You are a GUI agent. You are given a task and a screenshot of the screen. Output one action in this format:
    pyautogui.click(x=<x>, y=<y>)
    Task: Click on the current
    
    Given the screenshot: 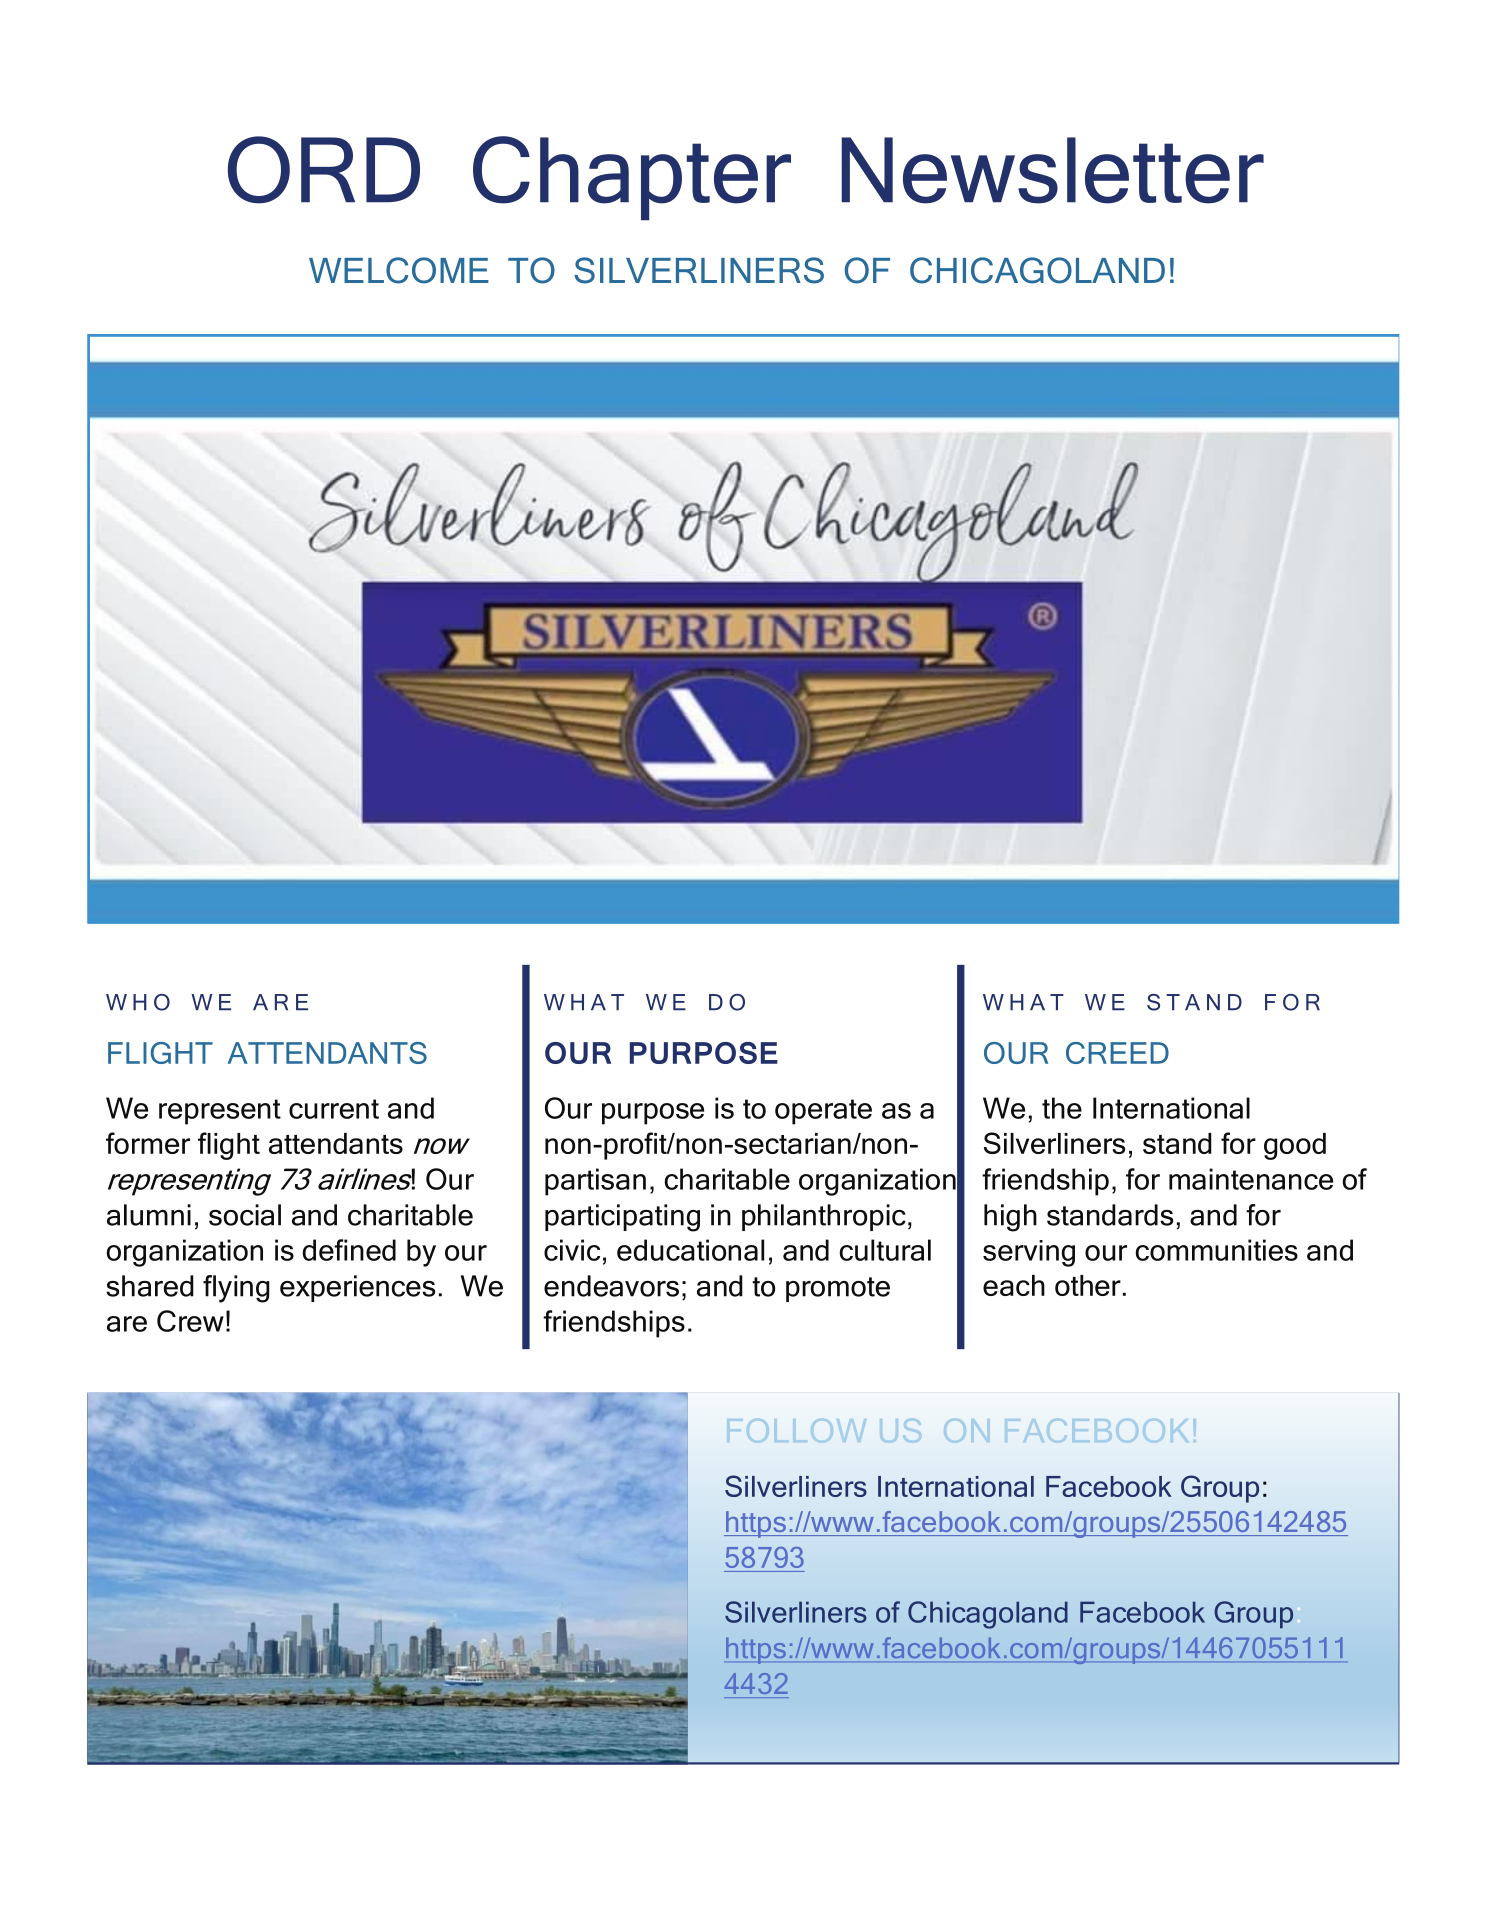 What is the action you would take?
    pyautogui.click(x=334, y=1109)
